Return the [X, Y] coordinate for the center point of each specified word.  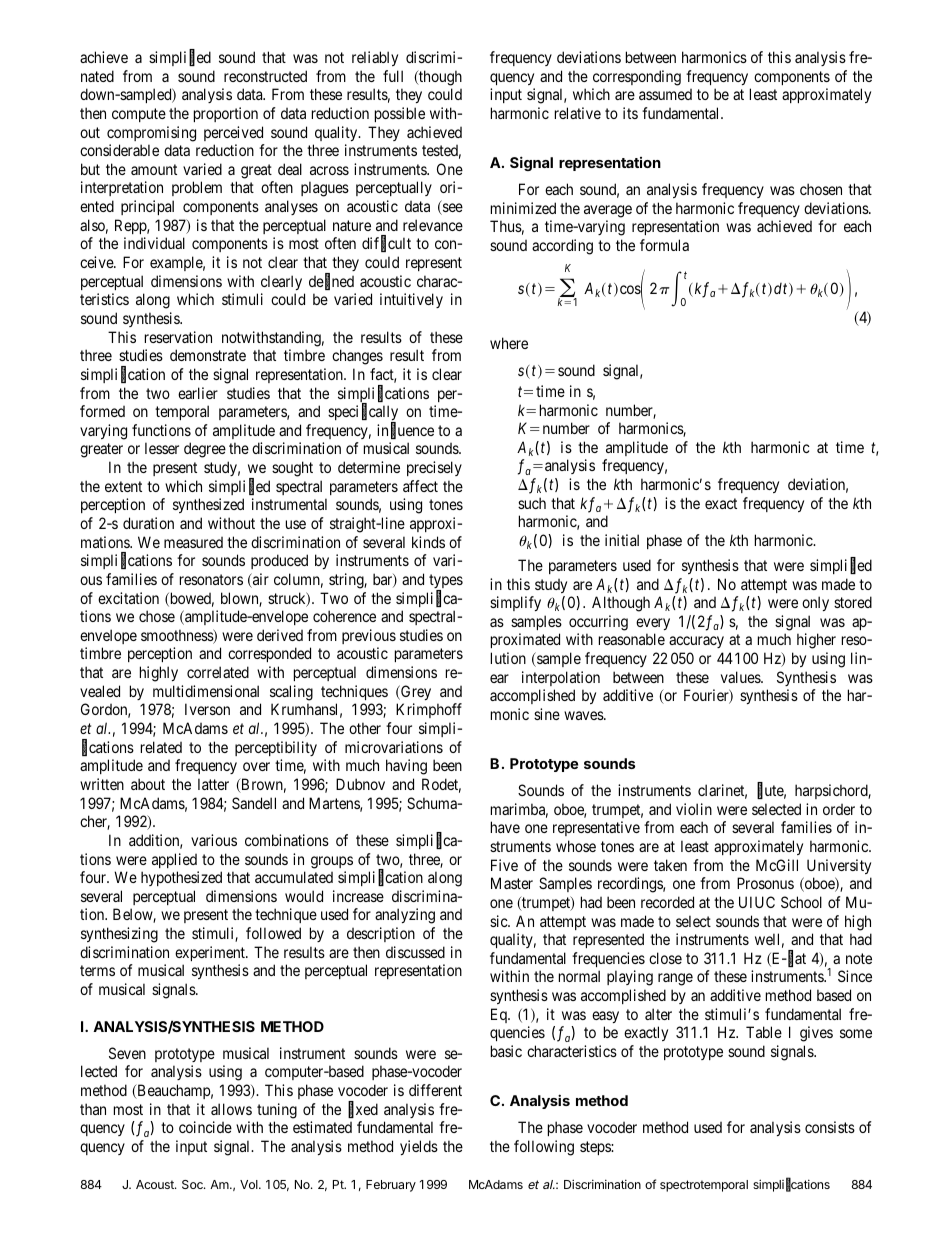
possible [400, 114]
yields [419, 1147]
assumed [665, 94]
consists [830, 1127]
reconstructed [265, 76]
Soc [193, 1184]
